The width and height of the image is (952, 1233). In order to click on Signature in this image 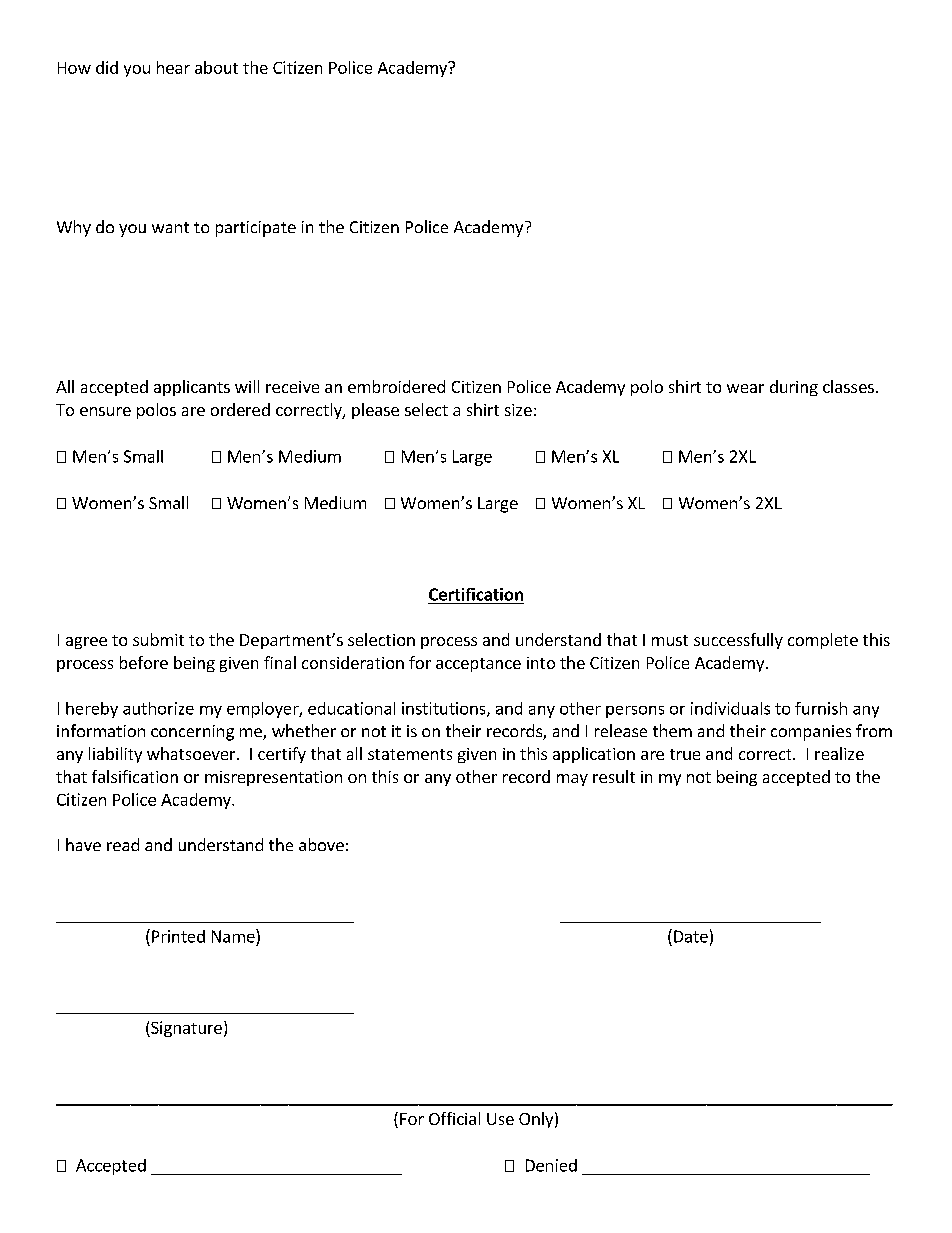, I will do `click(185, 1029)`.
